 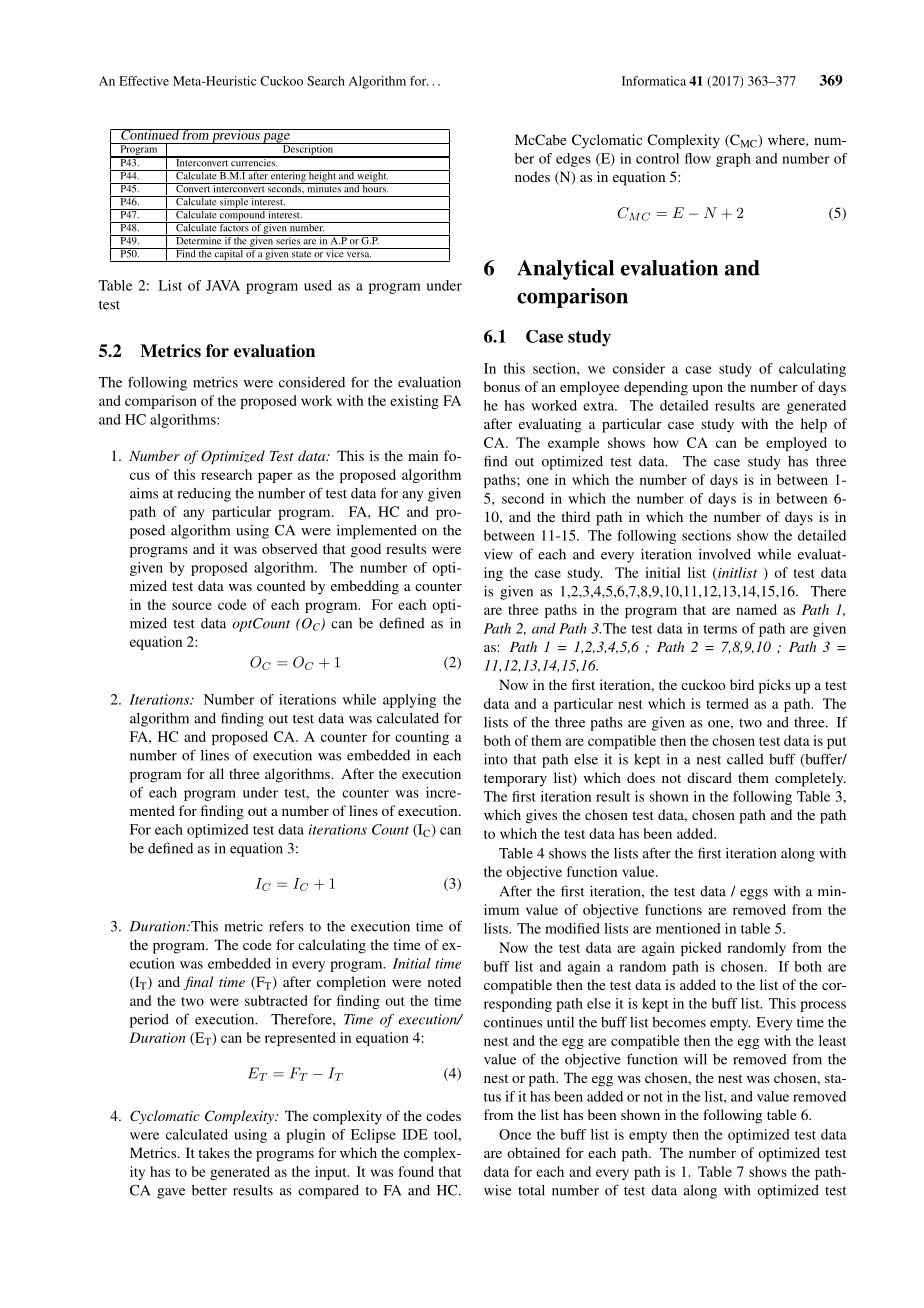 What do you see at coordinates (532, 176) in the screenshot?
I see `nodes` at bounding box center [532, 176].
